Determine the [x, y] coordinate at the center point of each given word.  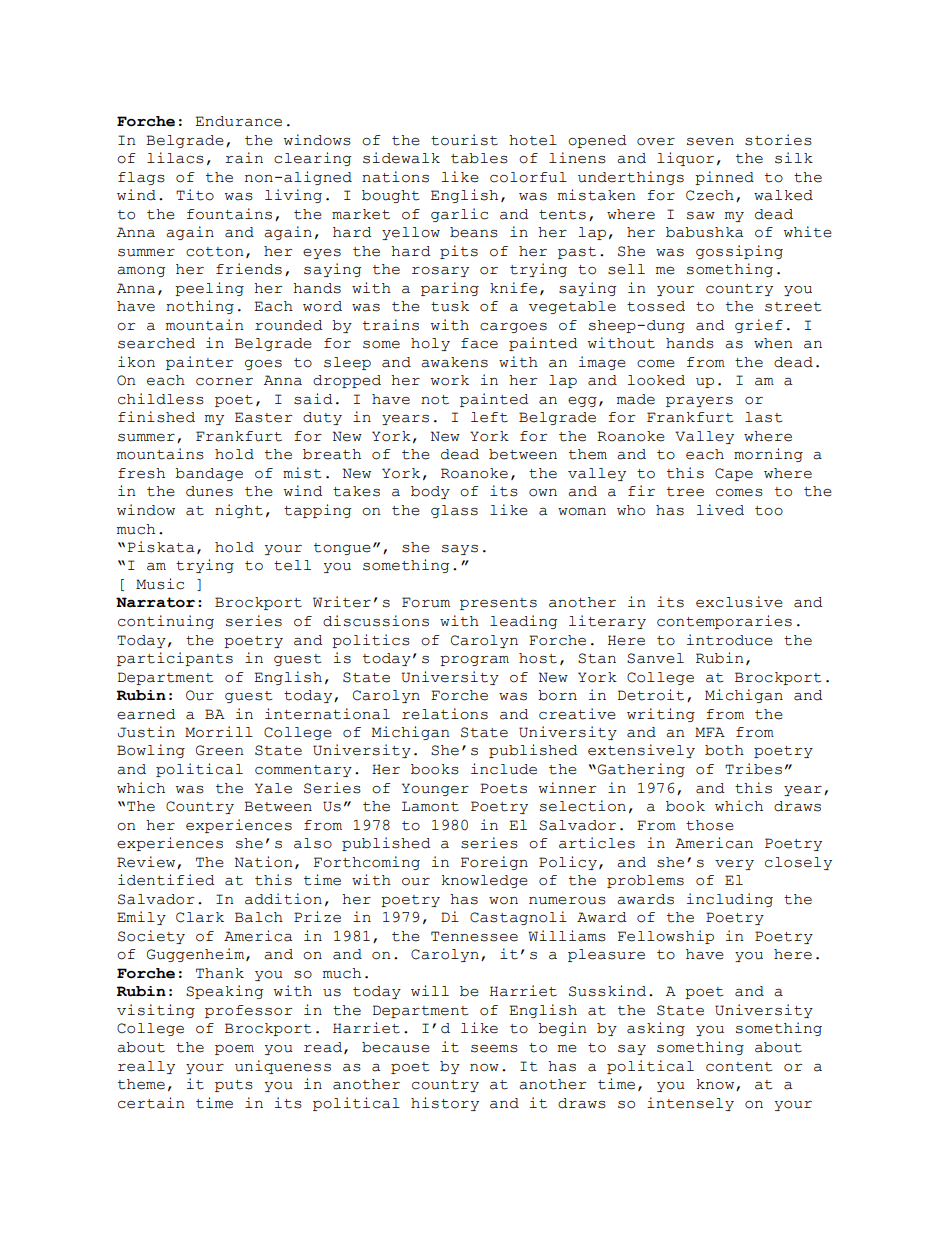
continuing [166, 622]
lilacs [175, 158]
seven [710, 142]
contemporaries [724, 622]
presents [498, 604]
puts [234, 1086]
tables [479, 158]
